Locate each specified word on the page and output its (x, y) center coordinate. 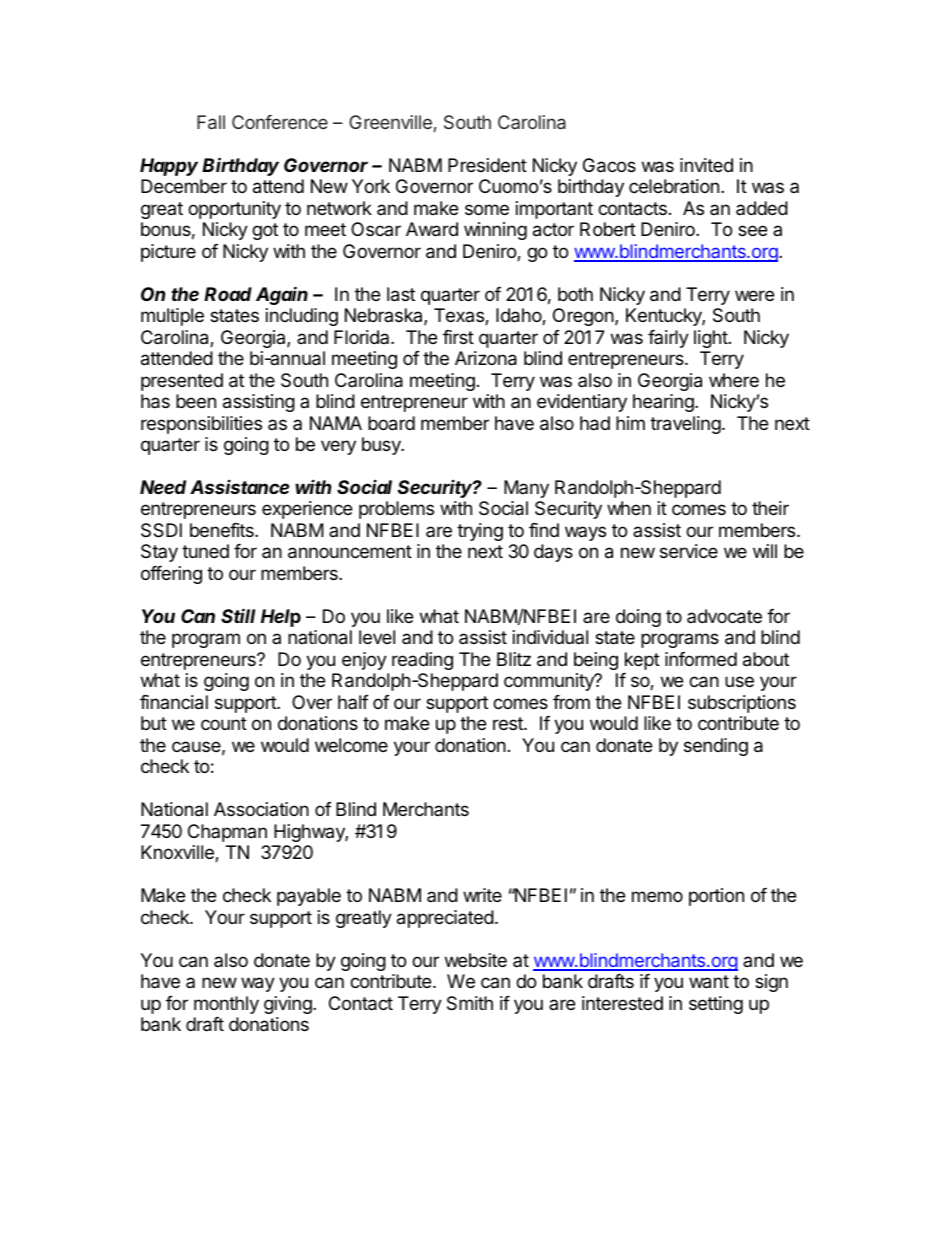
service (689, 551)
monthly (226, 1005)
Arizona (486, 358)
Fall (211, 122)
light (711, 339)
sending (716, 747)
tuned (205, 551)
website (476, 960)
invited (706, 165)
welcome (351, 745)
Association (261, 809)
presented (182, 382)
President (487, 165)
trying (480, 532)
